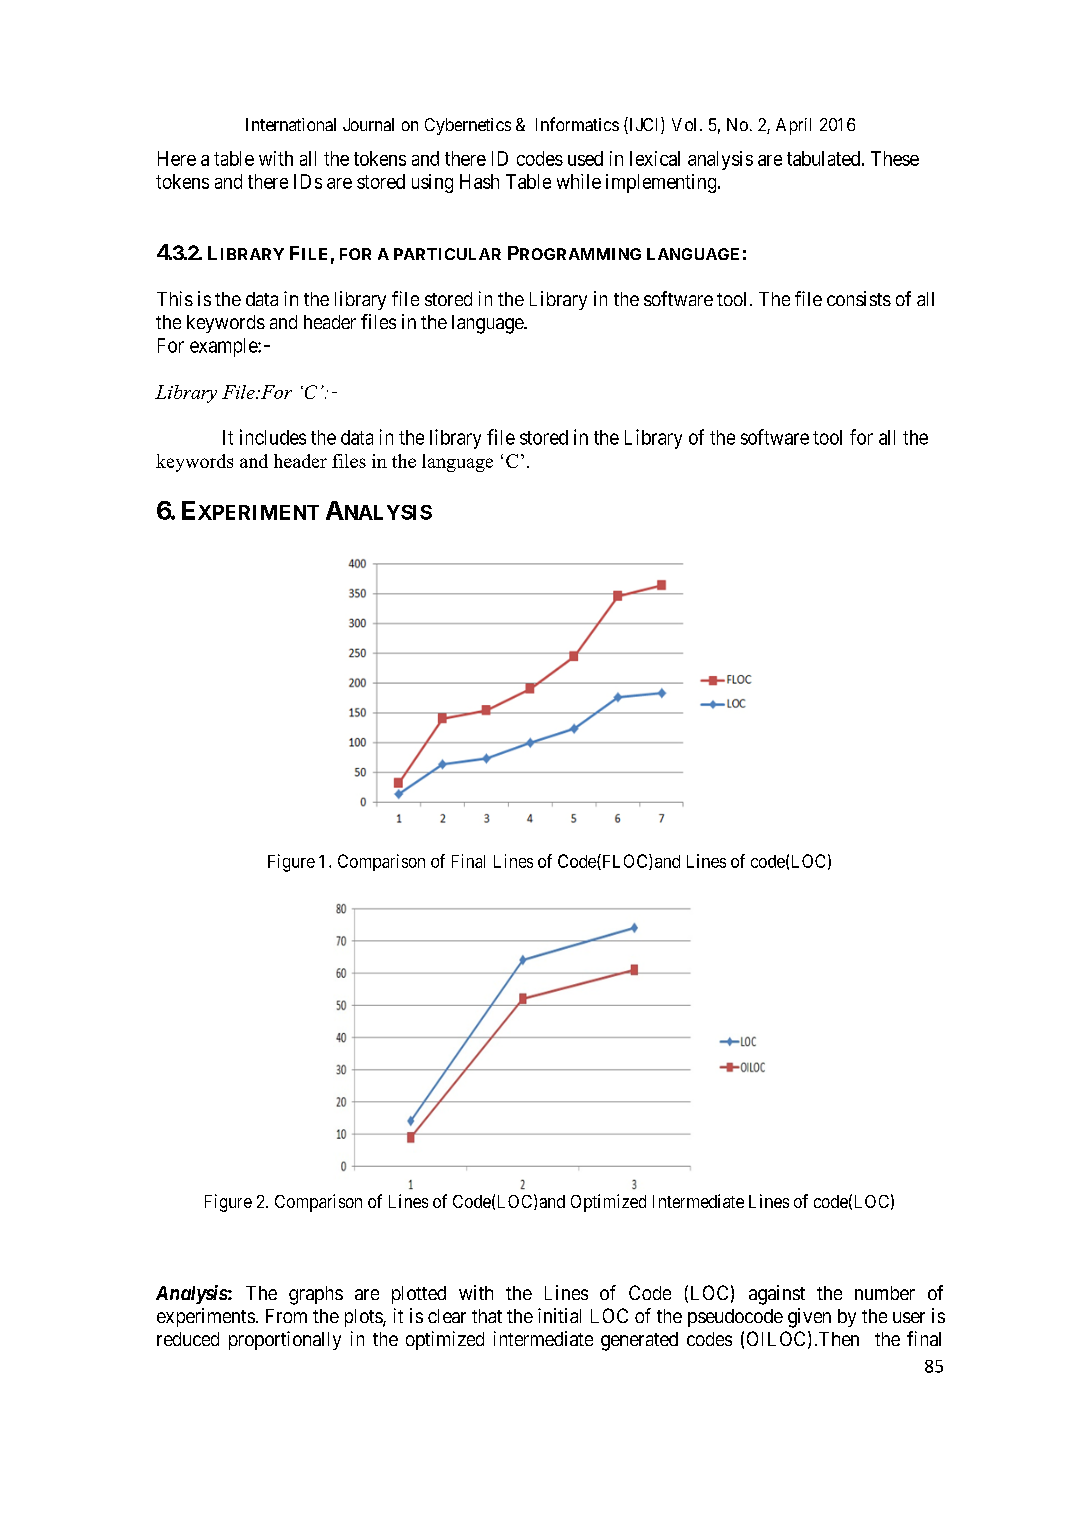 This page has width=1086, height=1535. Describe the element at coordinates (286, 1316) in the page. I see `From` at that location.
